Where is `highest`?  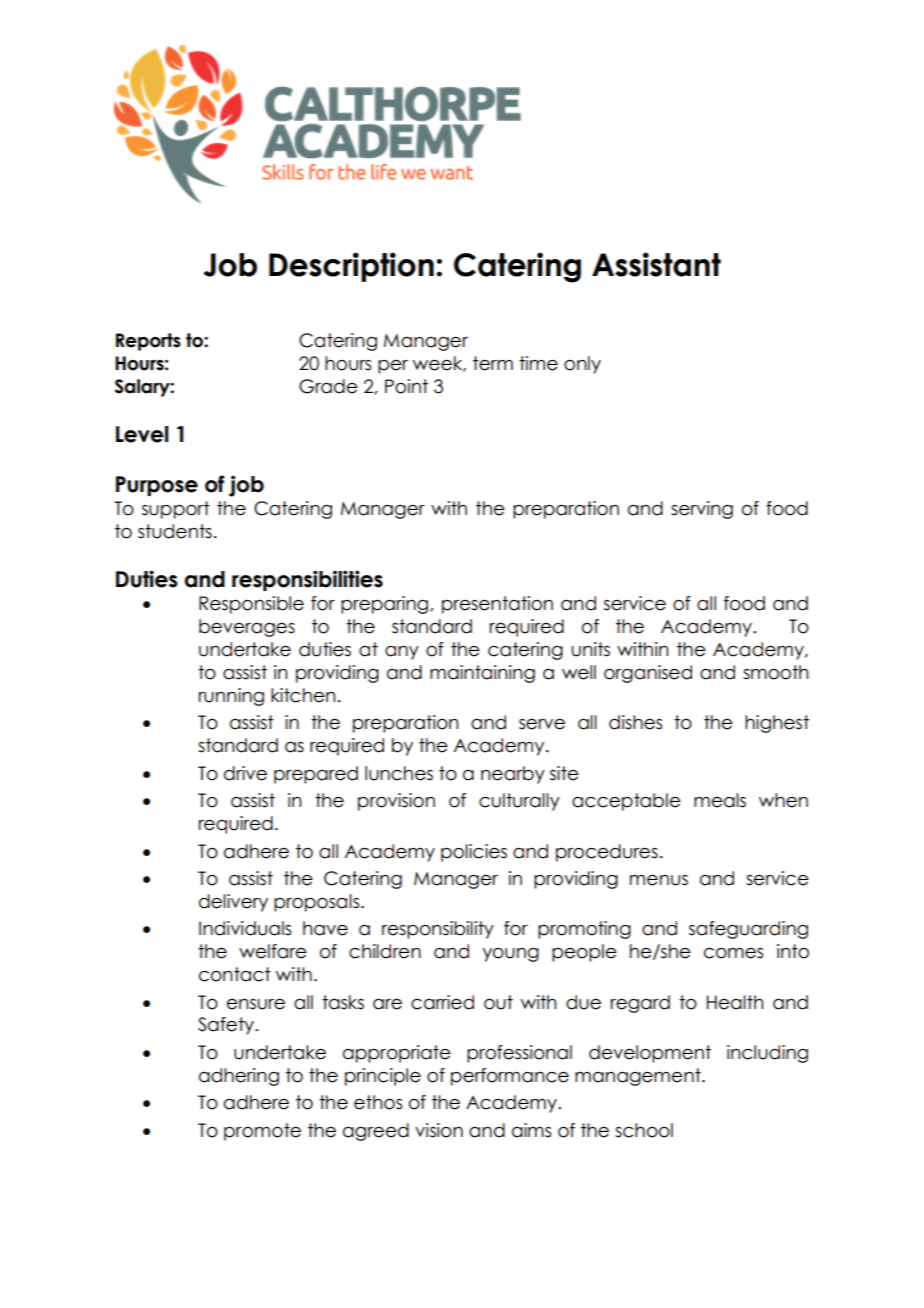
highest is located at coordinates (777, 724).
